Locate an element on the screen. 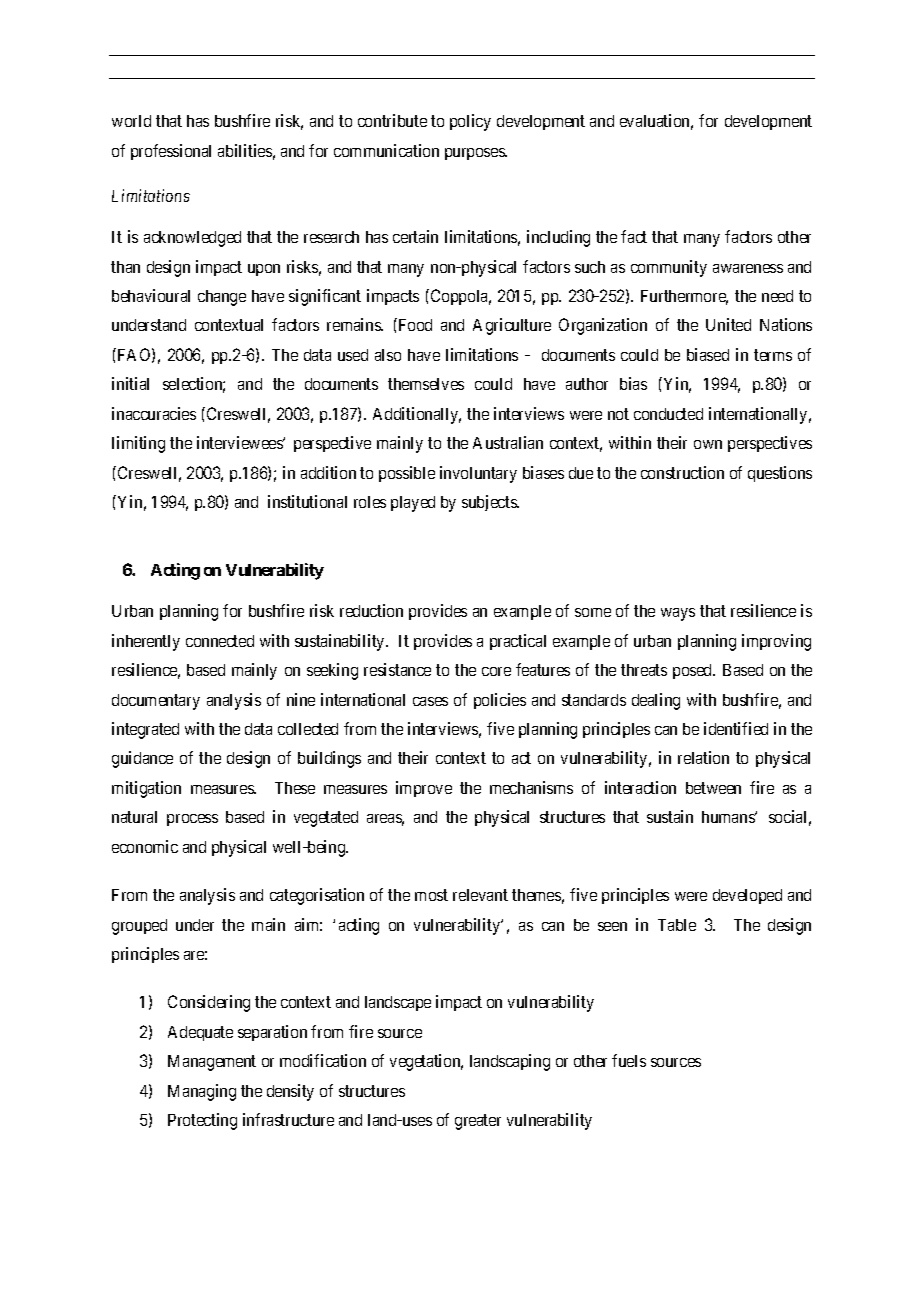 This screenshot has width=924, height=1308. improve is located at coordinates (424, 789).
